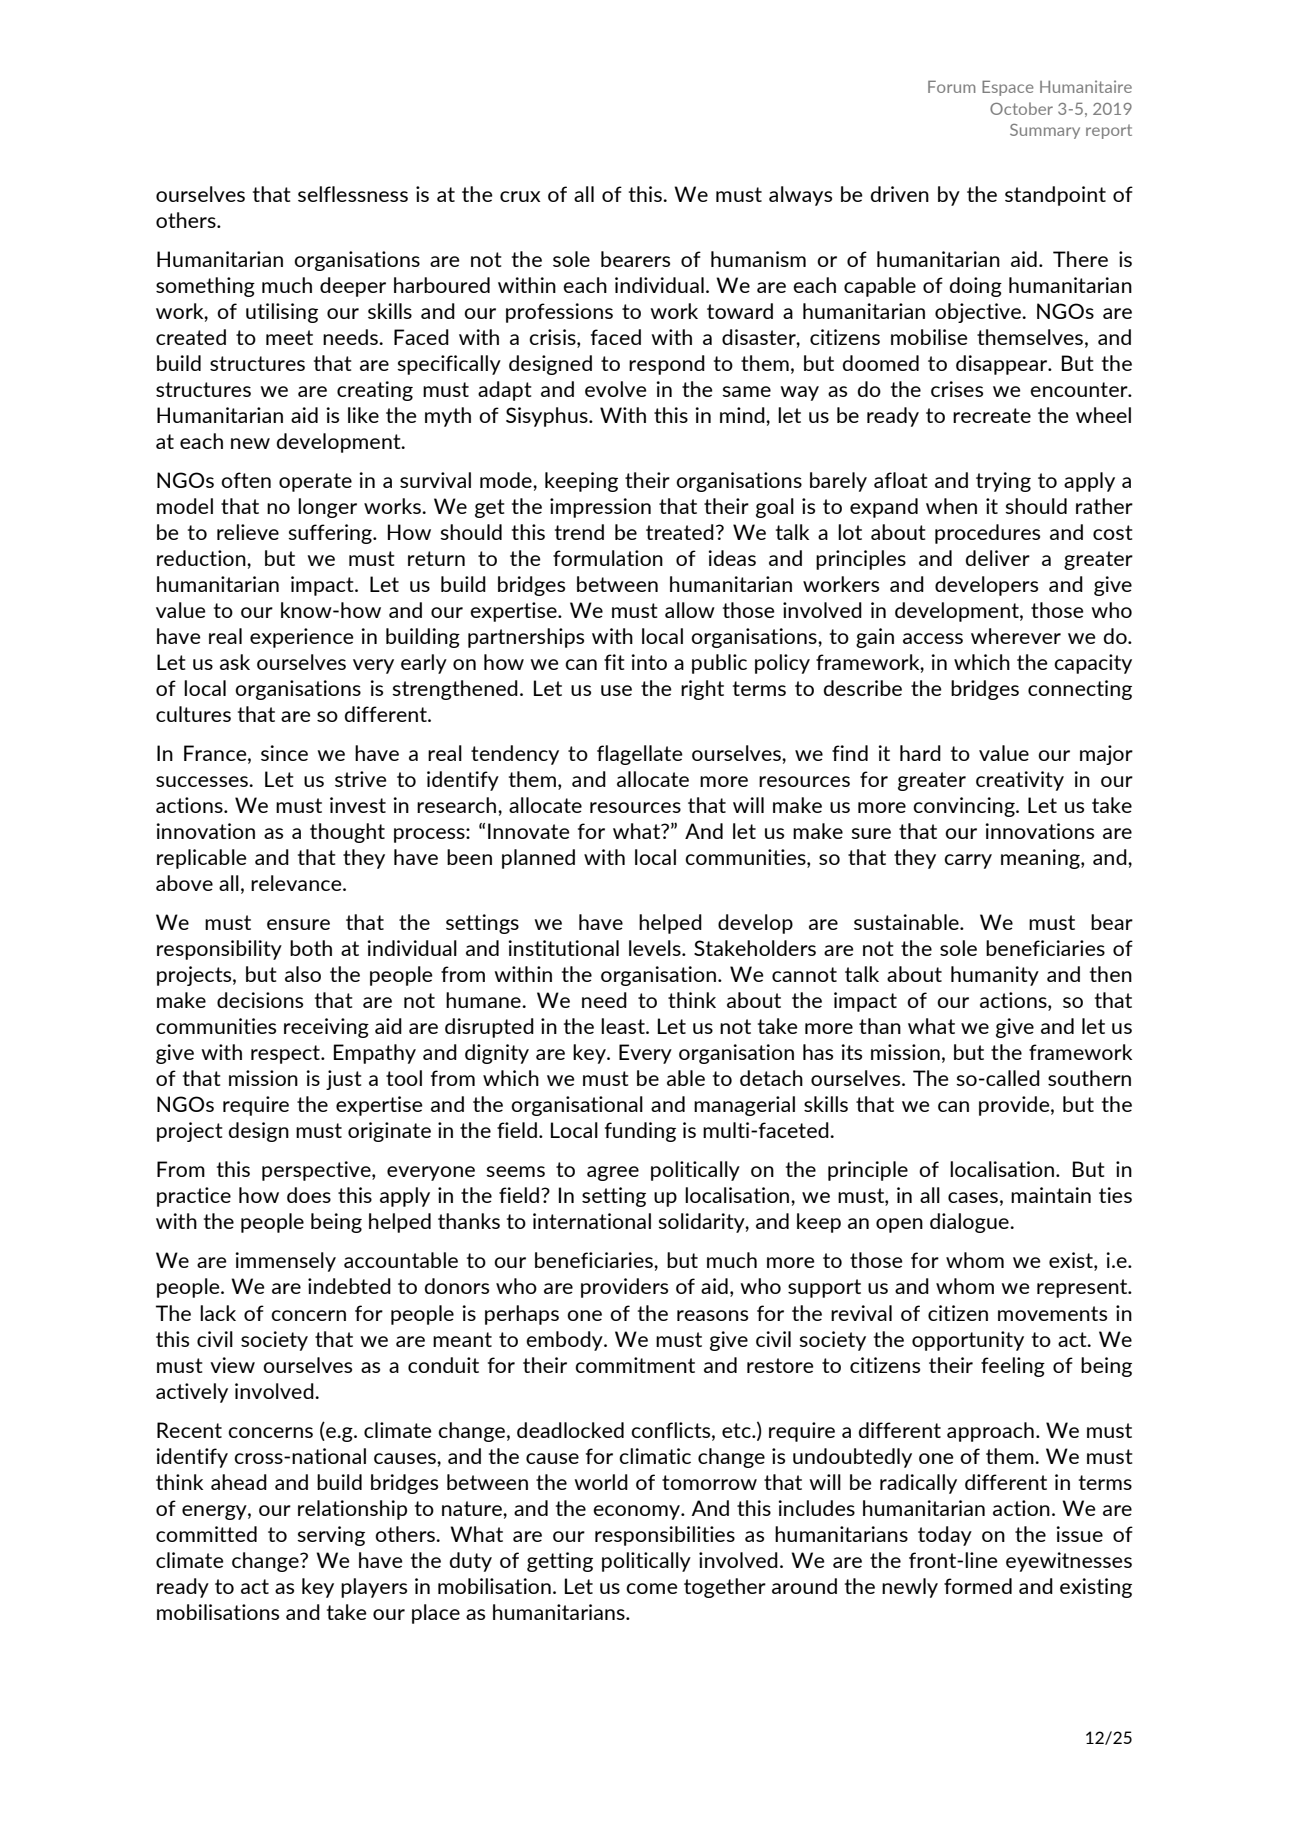  Describe the element at coordinates (287, 1054) in the page. I see `respect` at that location.
